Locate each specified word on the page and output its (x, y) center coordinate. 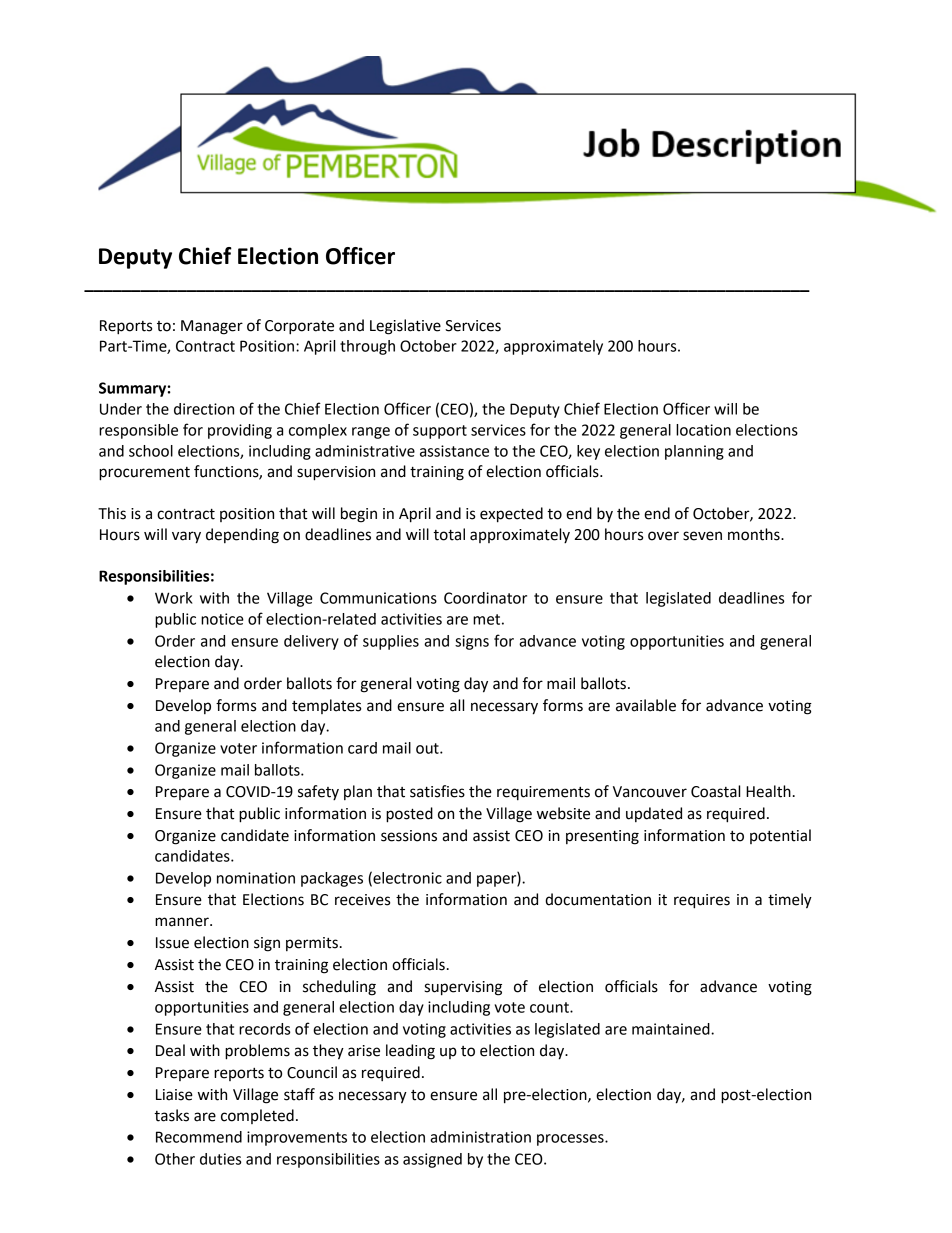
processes (571, 1140)
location (703, 430)
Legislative (405, 327)
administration (480, 1137)
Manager (212, 327)
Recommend (199, 1137)
